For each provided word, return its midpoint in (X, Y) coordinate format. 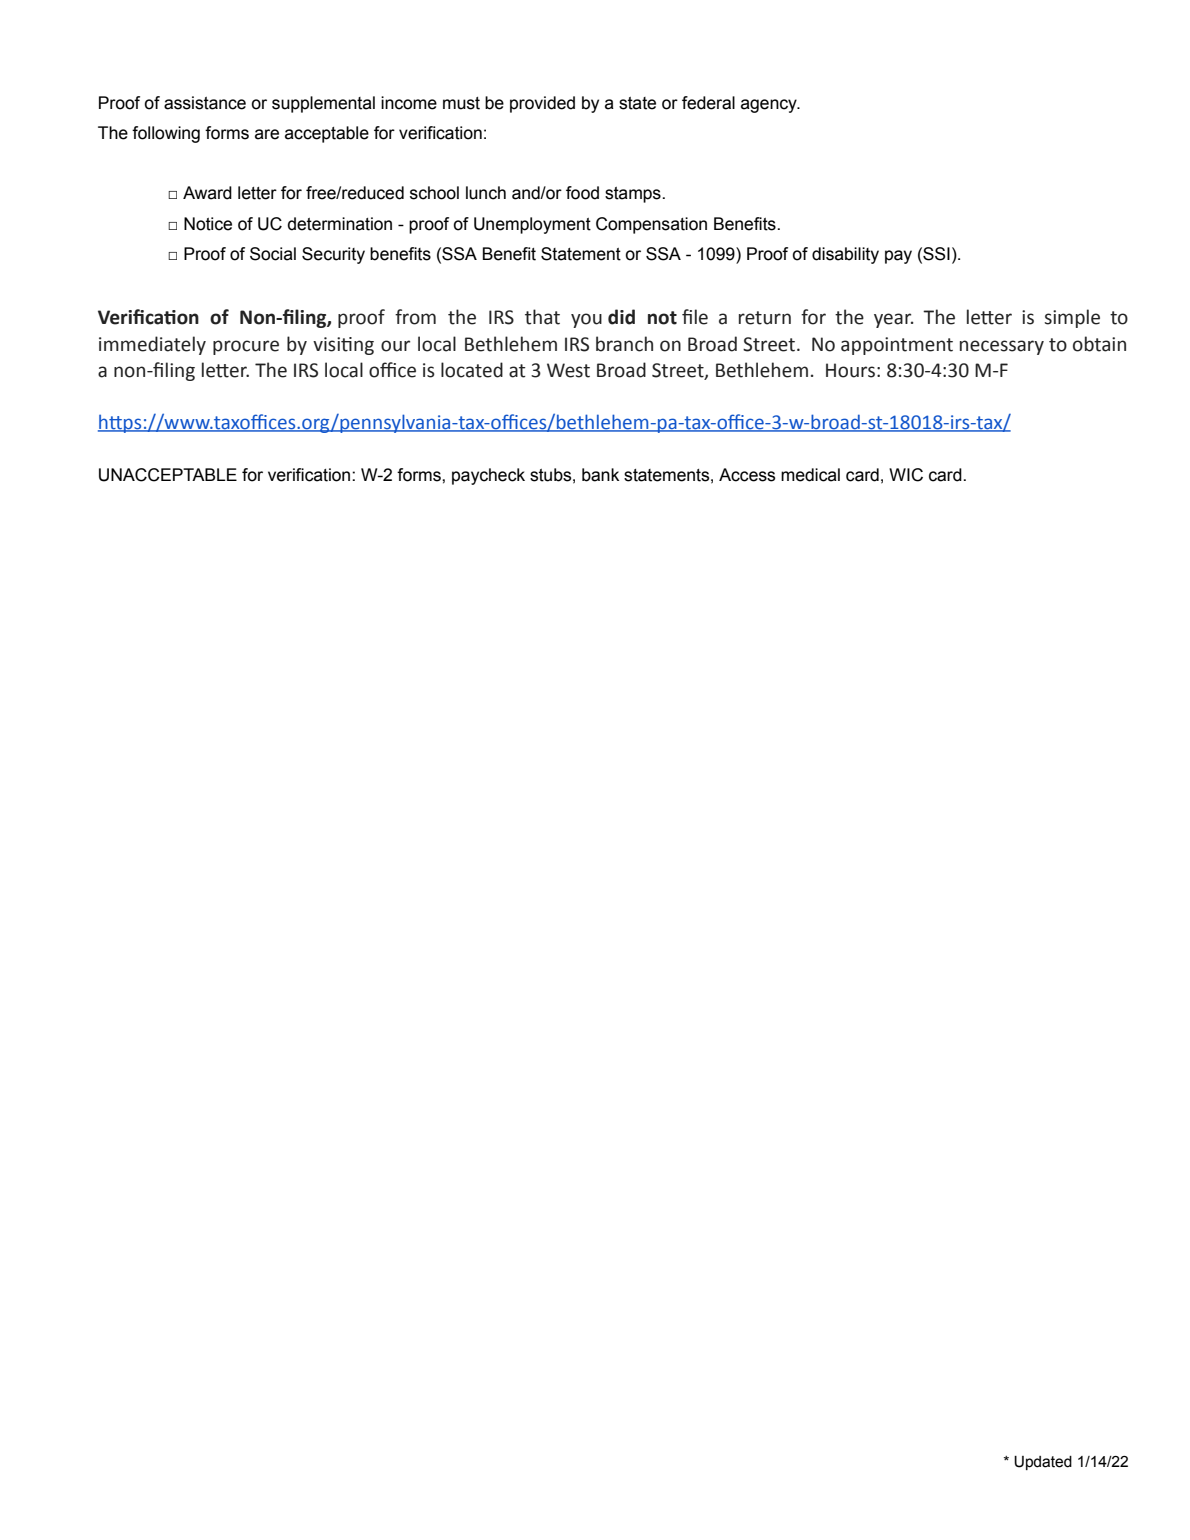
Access (747, 475)
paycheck (488, 476)
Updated (1043, 1463)
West (568, 370)
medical (810, 475)
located (472, 370)
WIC (906, 475)
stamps (634, 195)
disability (845, 255)
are (267, 134)
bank (600, 475)
